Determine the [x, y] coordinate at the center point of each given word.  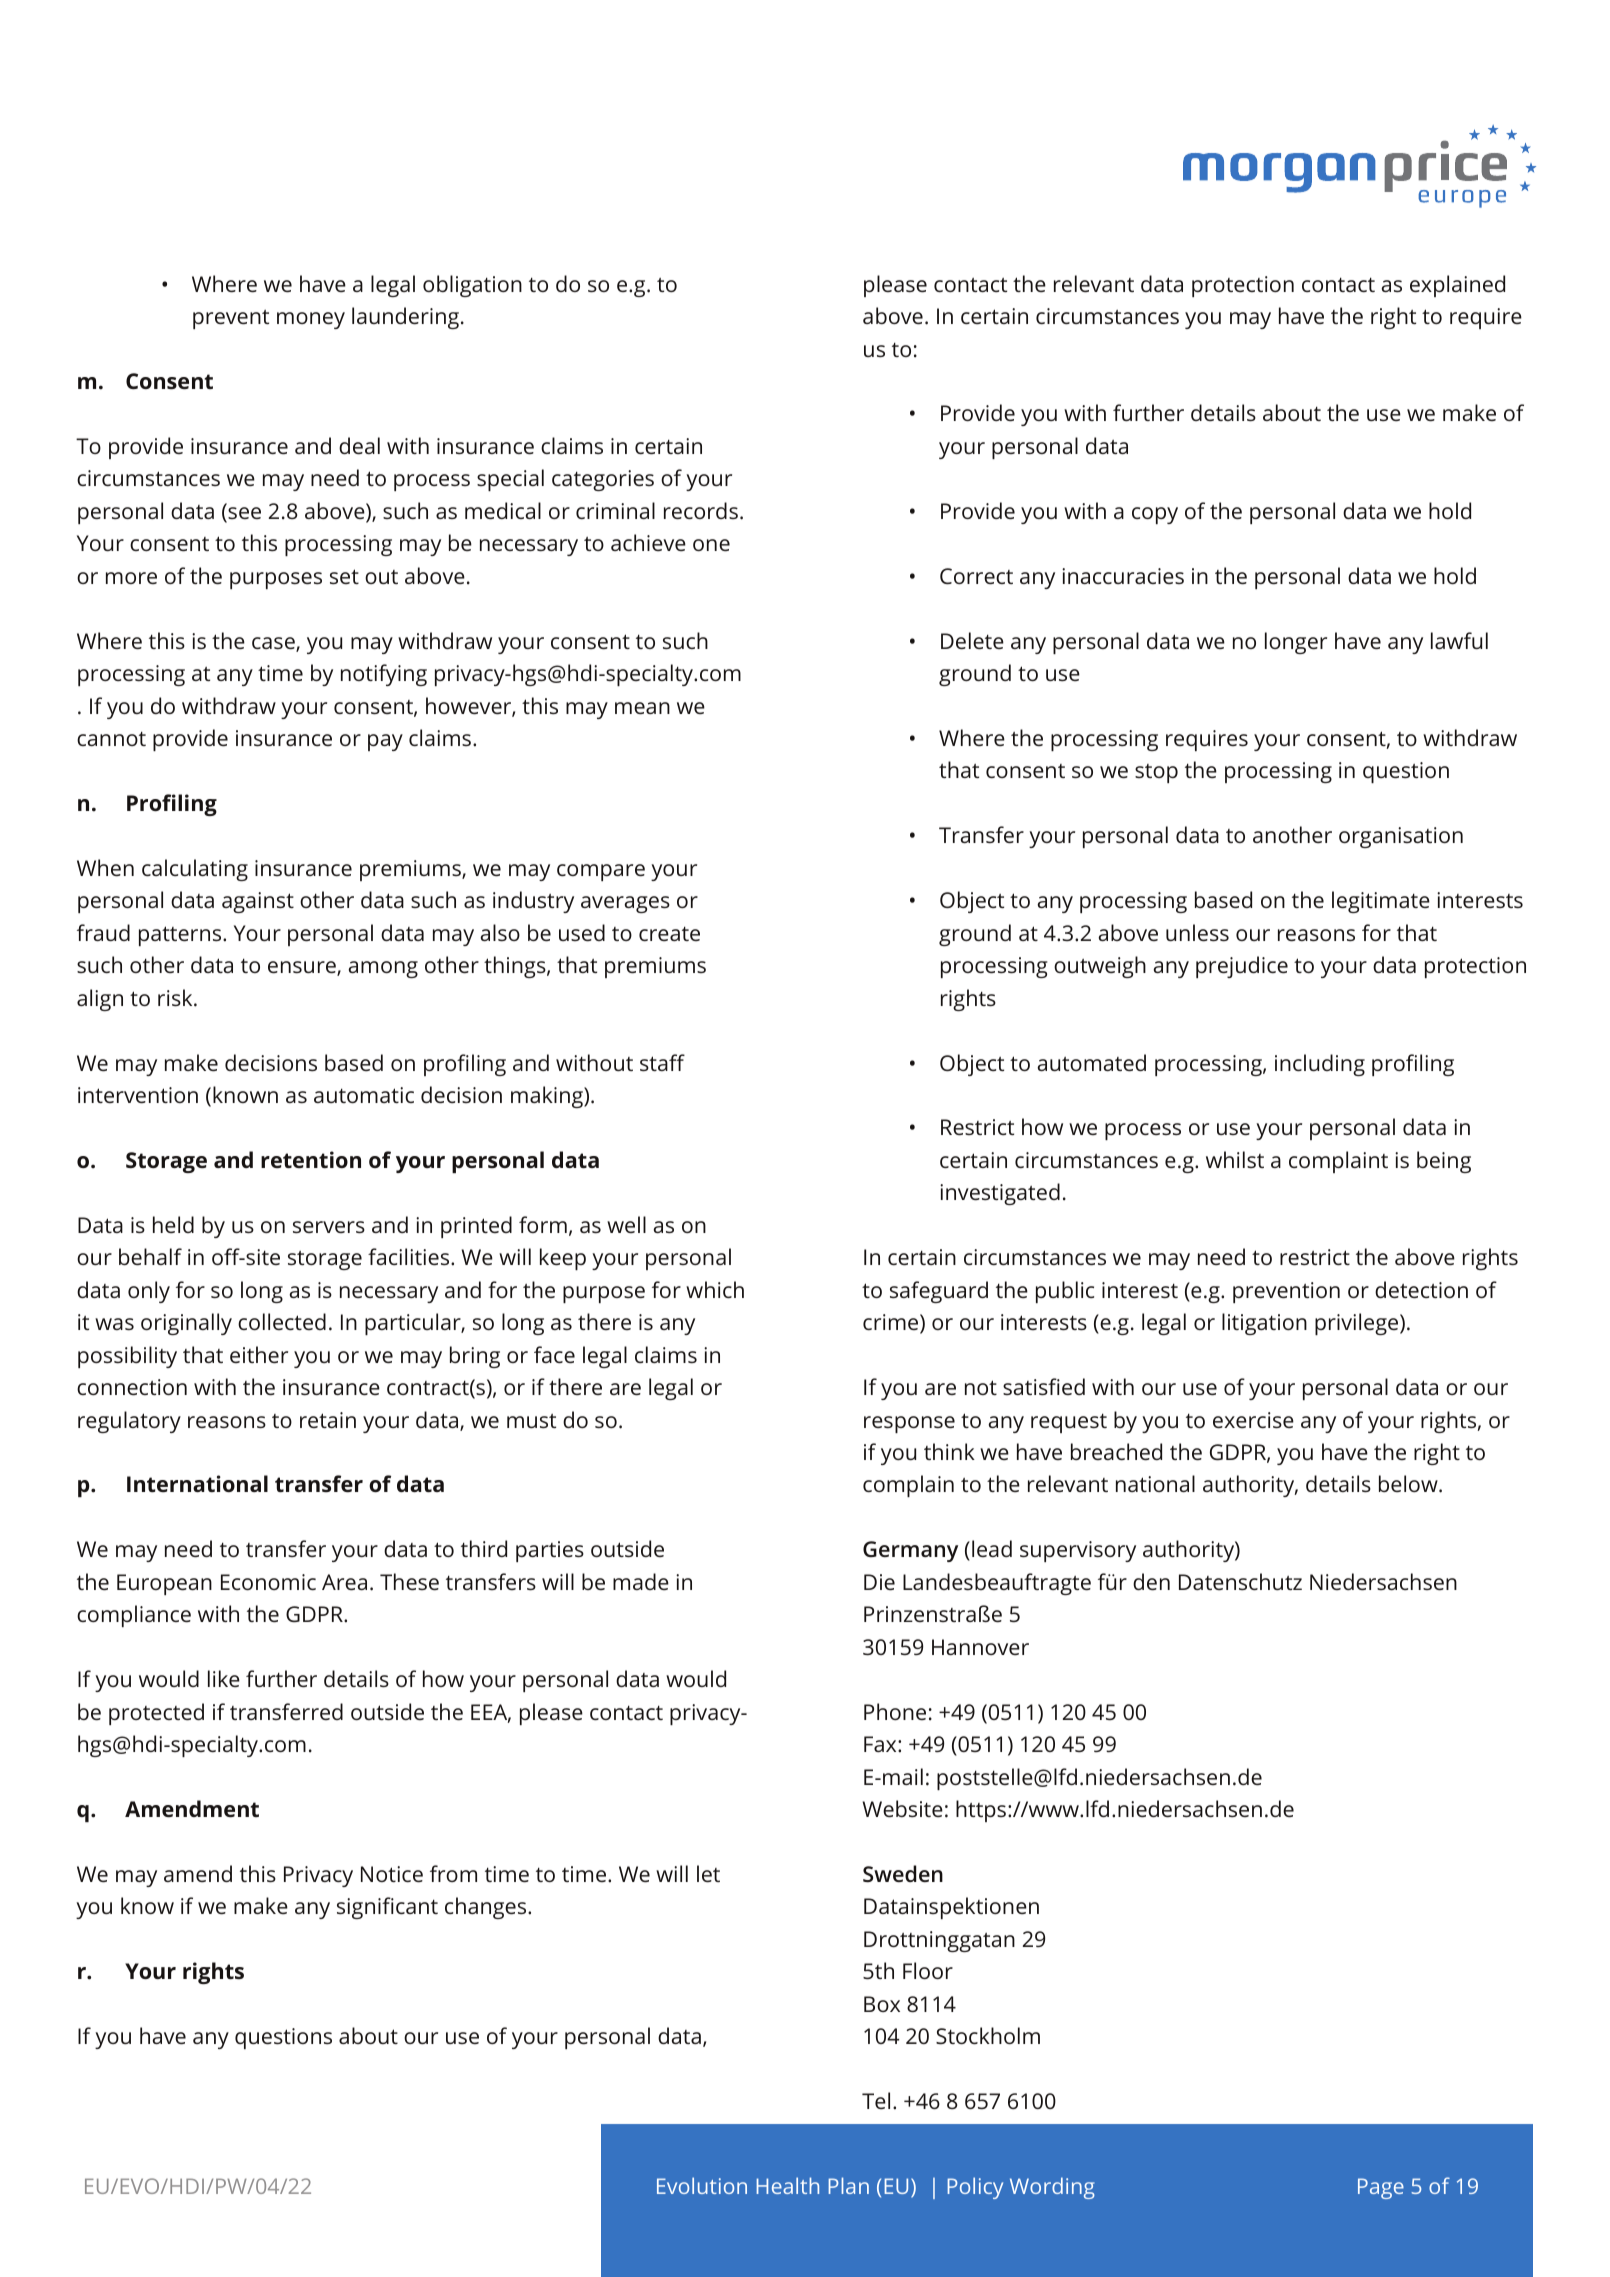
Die [879, 1582]
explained [1457, 286]
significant [387, 1908]
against [258, 902]
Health [787, 2185]
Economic [268, 1582]
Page [1381, 2188]
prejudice [1242, 967]
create [669, 933]
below [1409, 1483]
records [701, 511]
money [311, 320]
